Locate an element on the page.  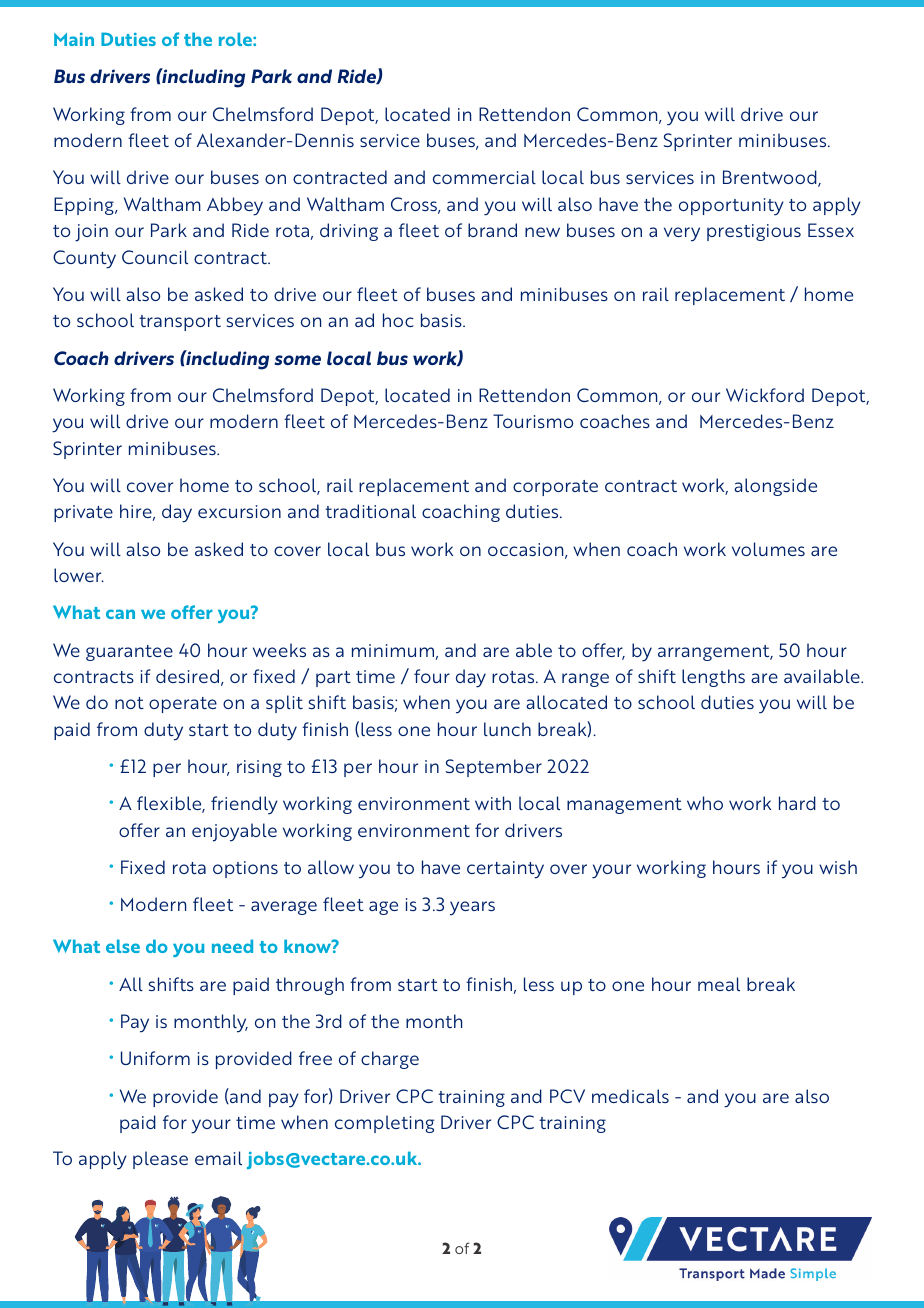
prestigious is located at coordinates (754, 232).
